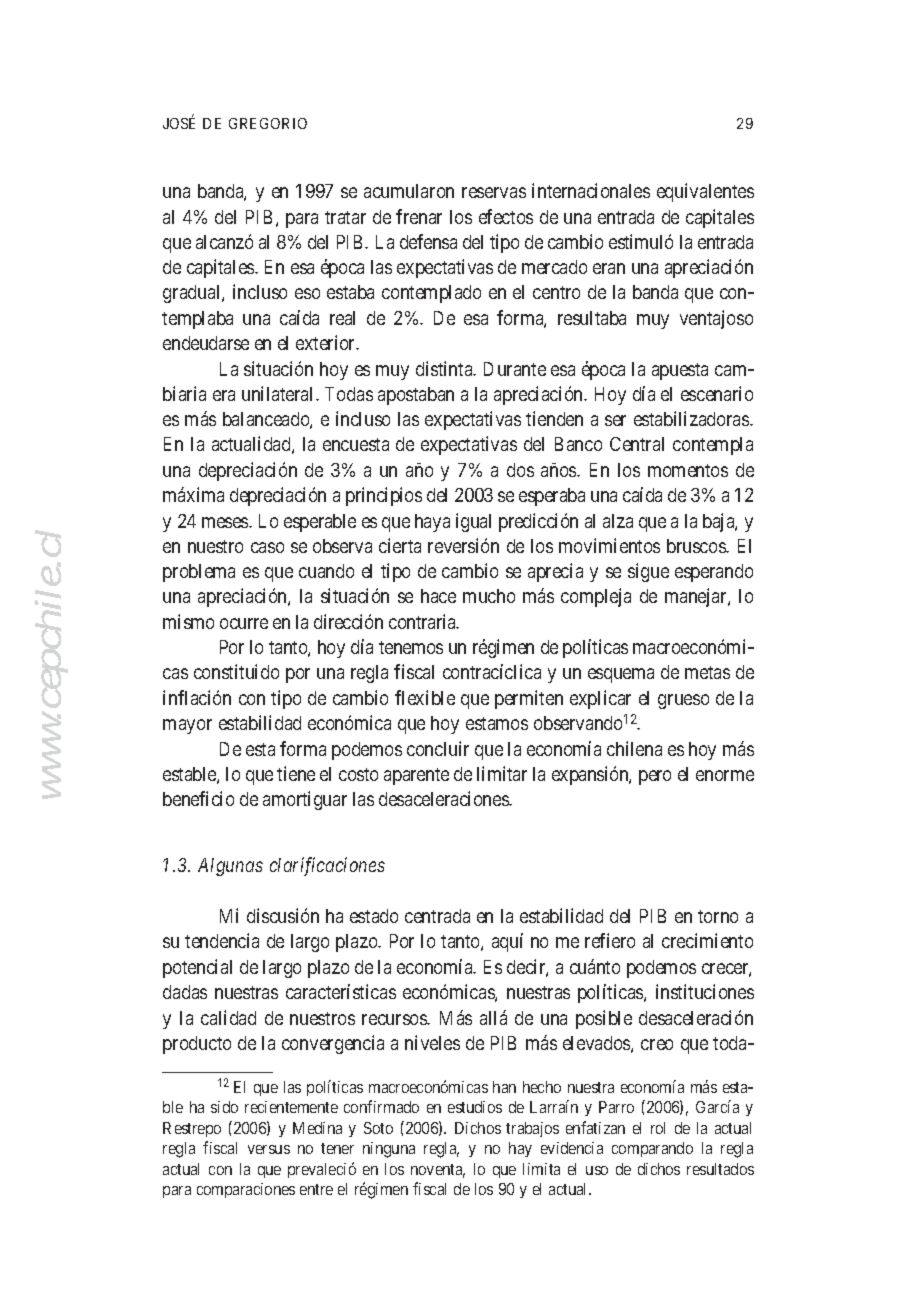 The image size is (906, 1316). Describe the element at coordinates (268, 123) in the page. I see `GREGORIO` at that location.
